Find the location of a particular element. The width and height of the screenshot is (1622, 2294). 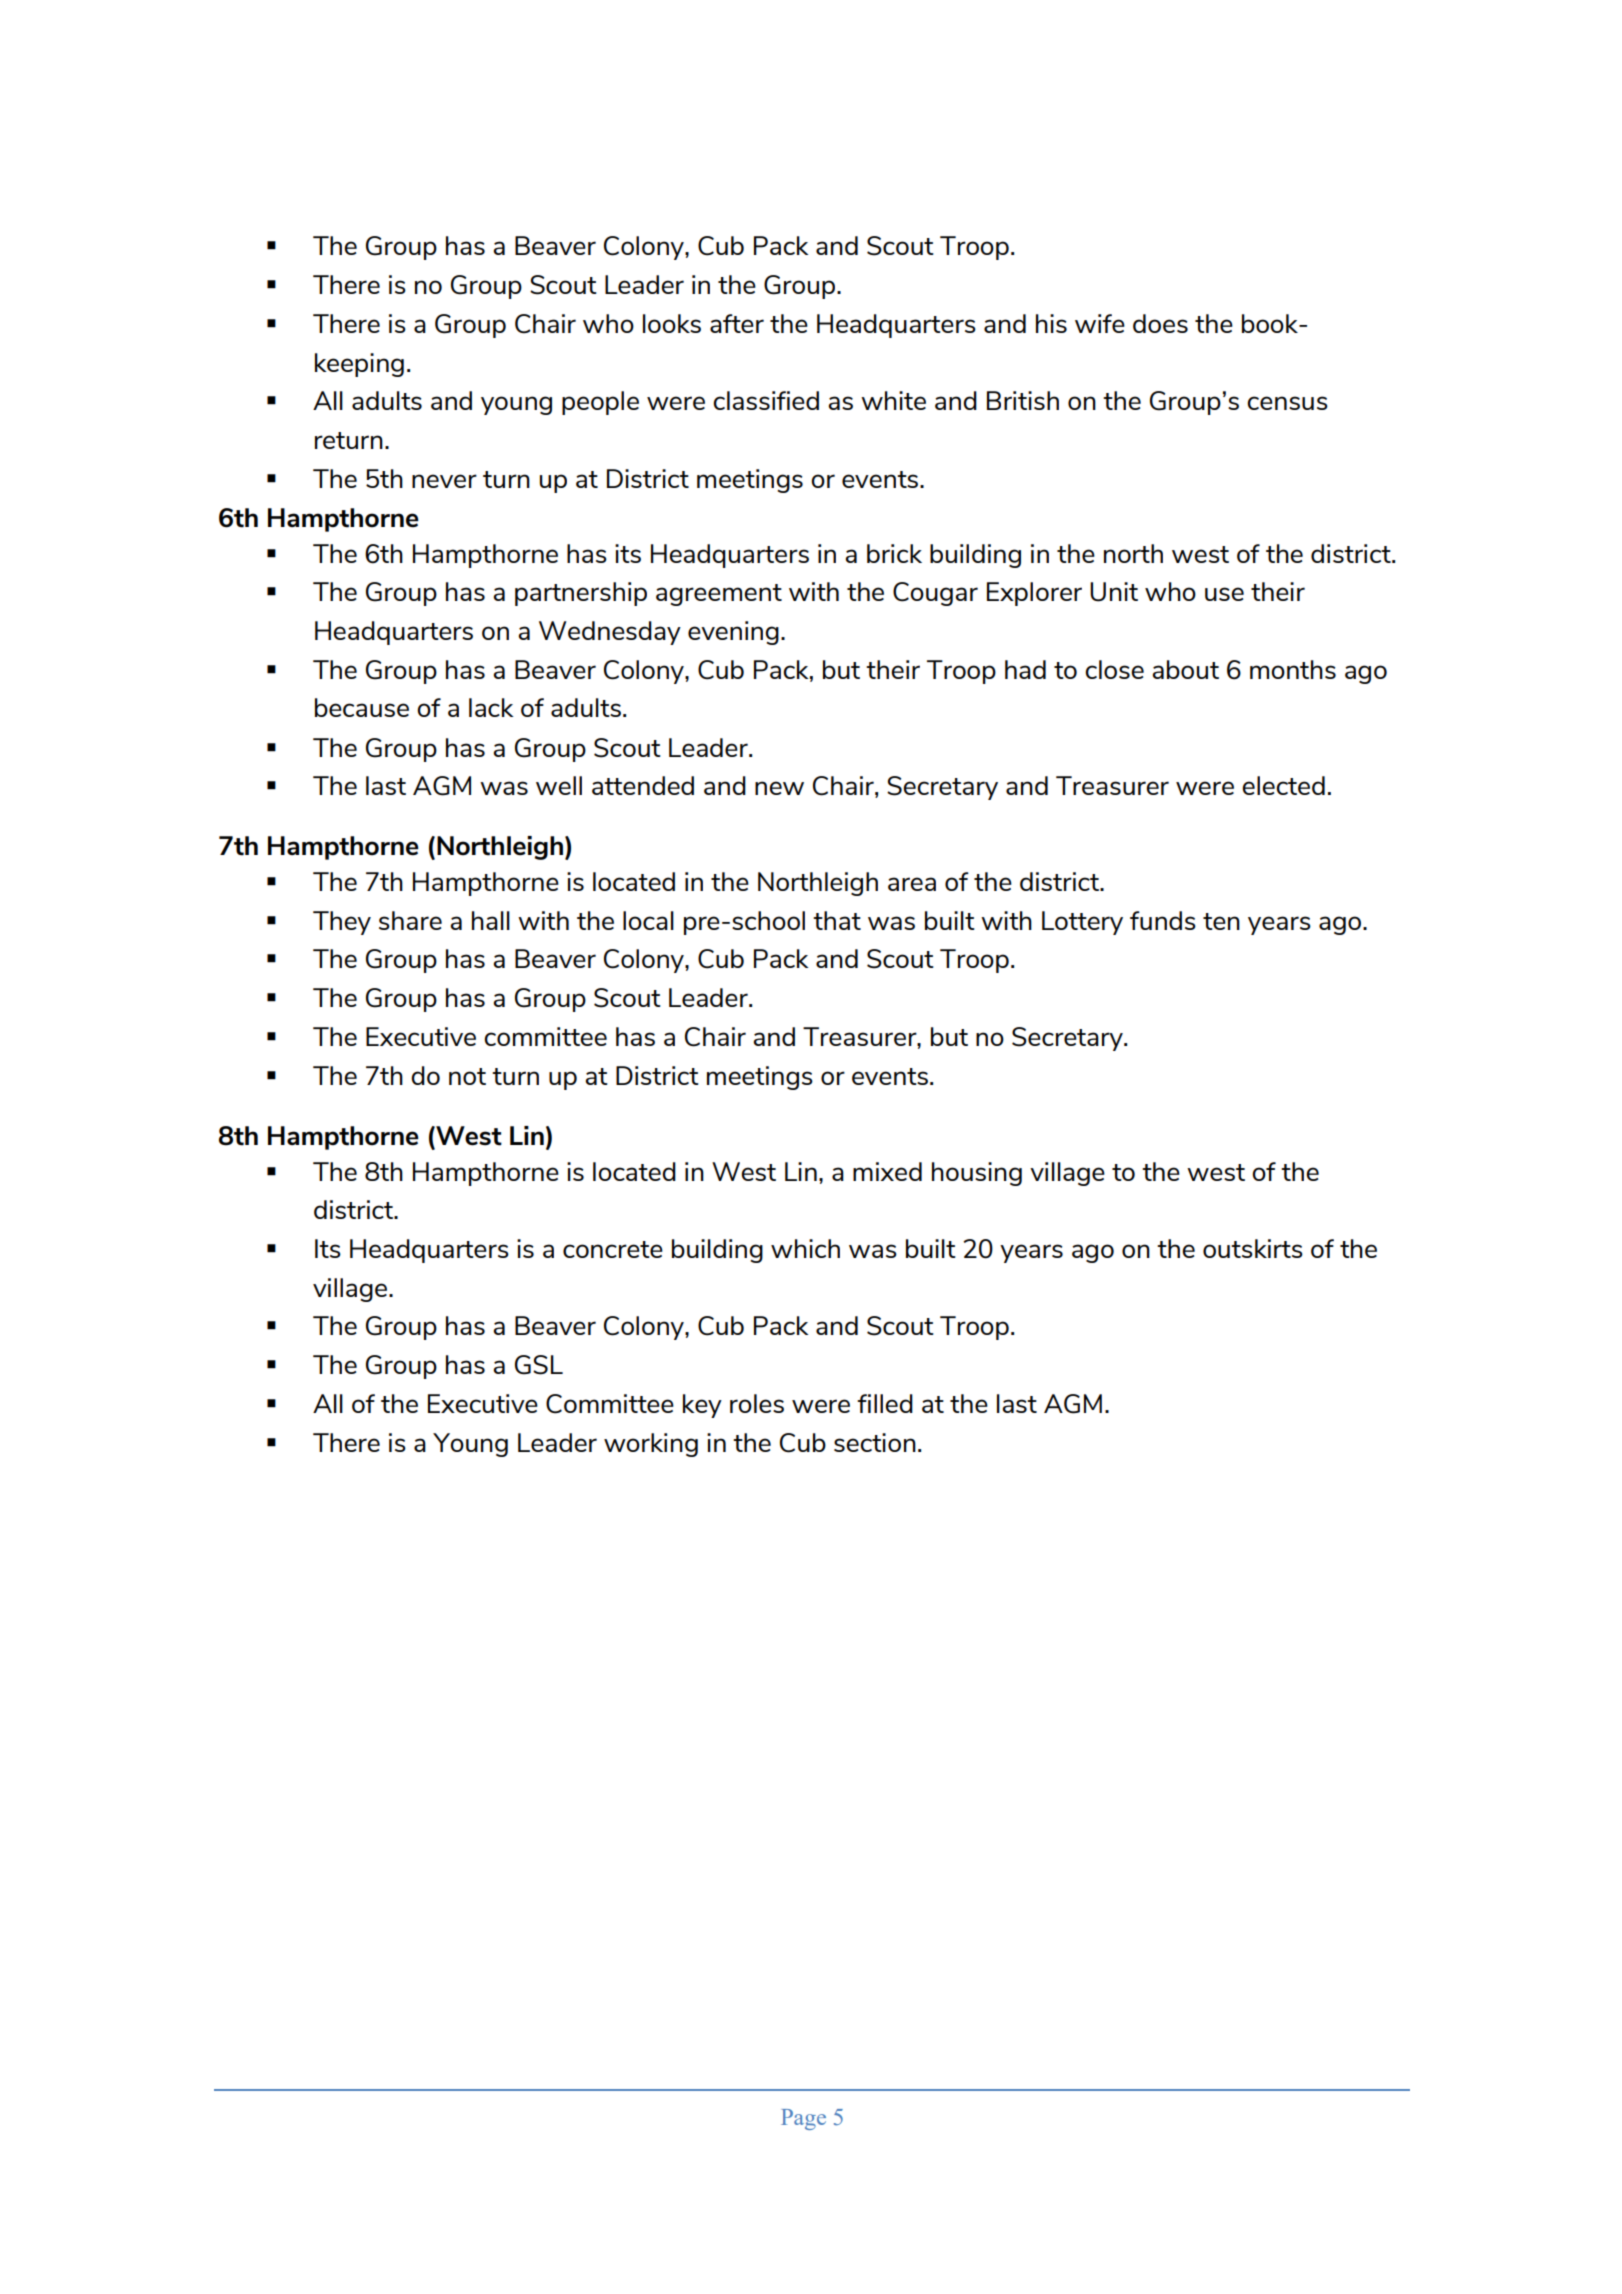

elected is located at coordinates (1283, 785).
